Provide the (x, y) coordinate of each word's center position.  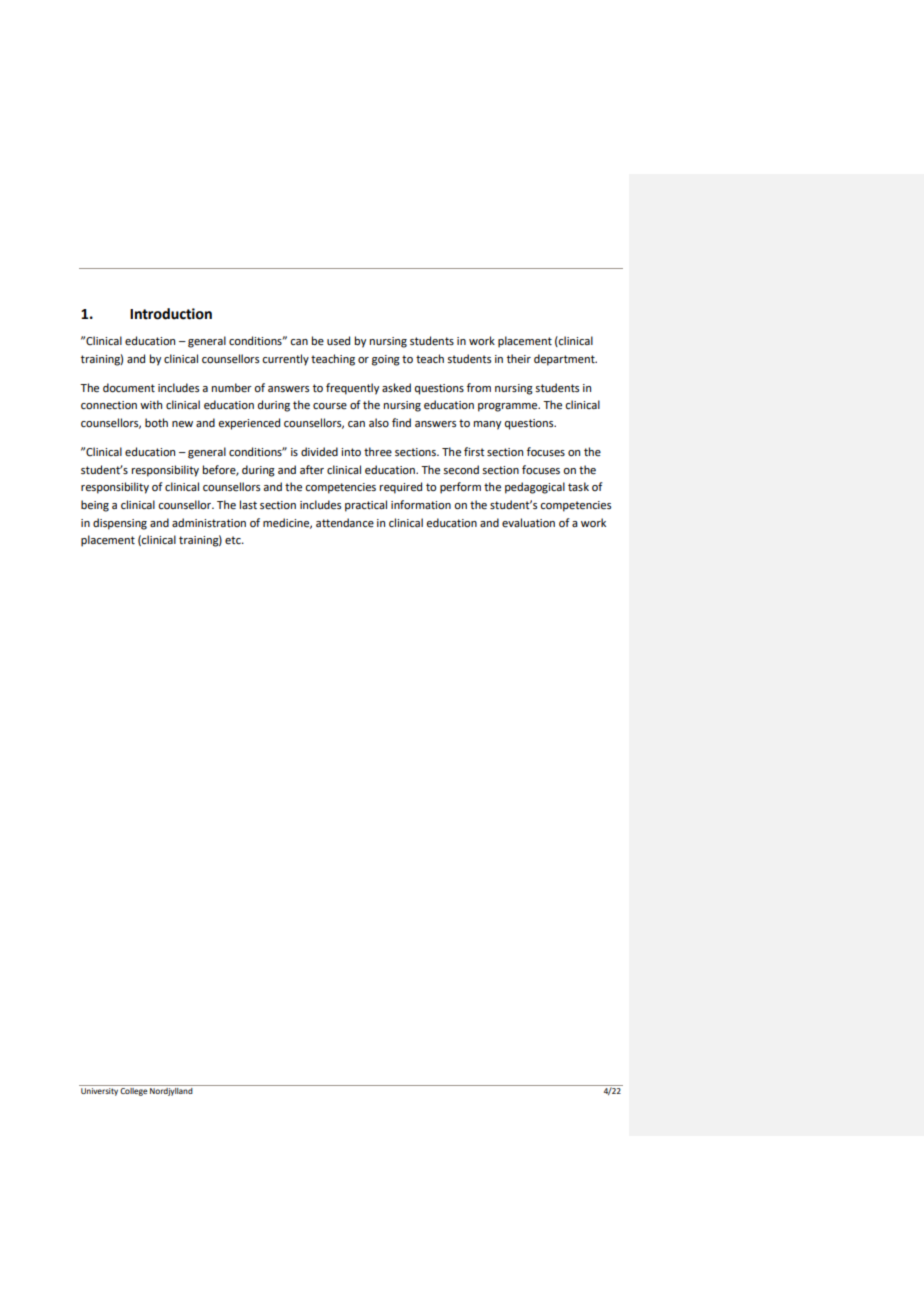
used (338, 341)
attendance (345, 523)
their (519, 359)
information (421, 504)
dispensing (120, 524)
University (99, 1092)
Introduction (171, 314)
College (134, 1090)
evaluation (528, 523)
